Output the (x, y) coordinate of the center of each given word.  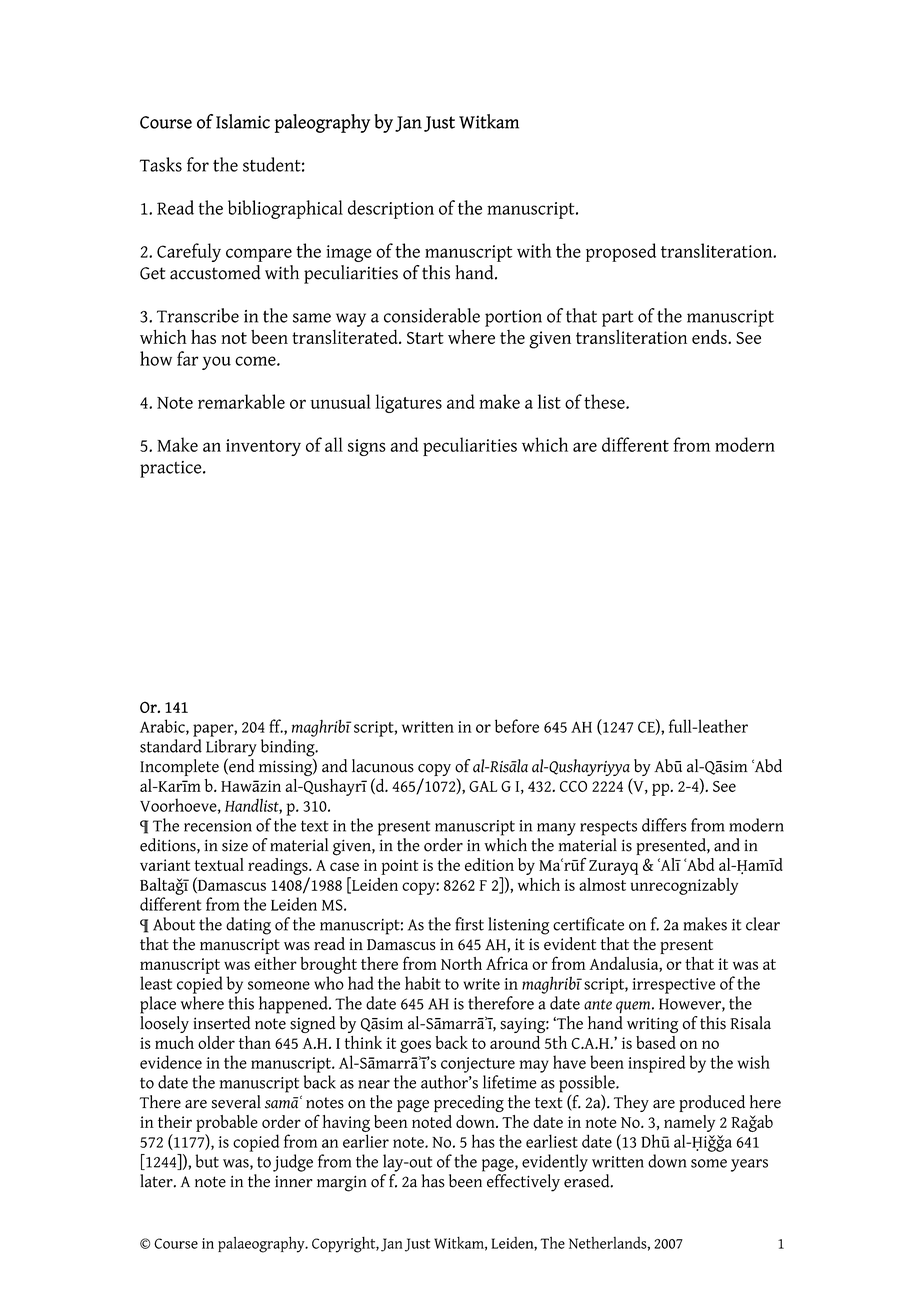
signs (367, 447)
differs (664, 825)
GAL (483, 786)
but (207, 1161)
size (235, 845)
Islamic (243, 121)
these (605, 401)
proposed (621, 252)
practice (172, 469)
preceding (469, 1103)
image (349, 253)
